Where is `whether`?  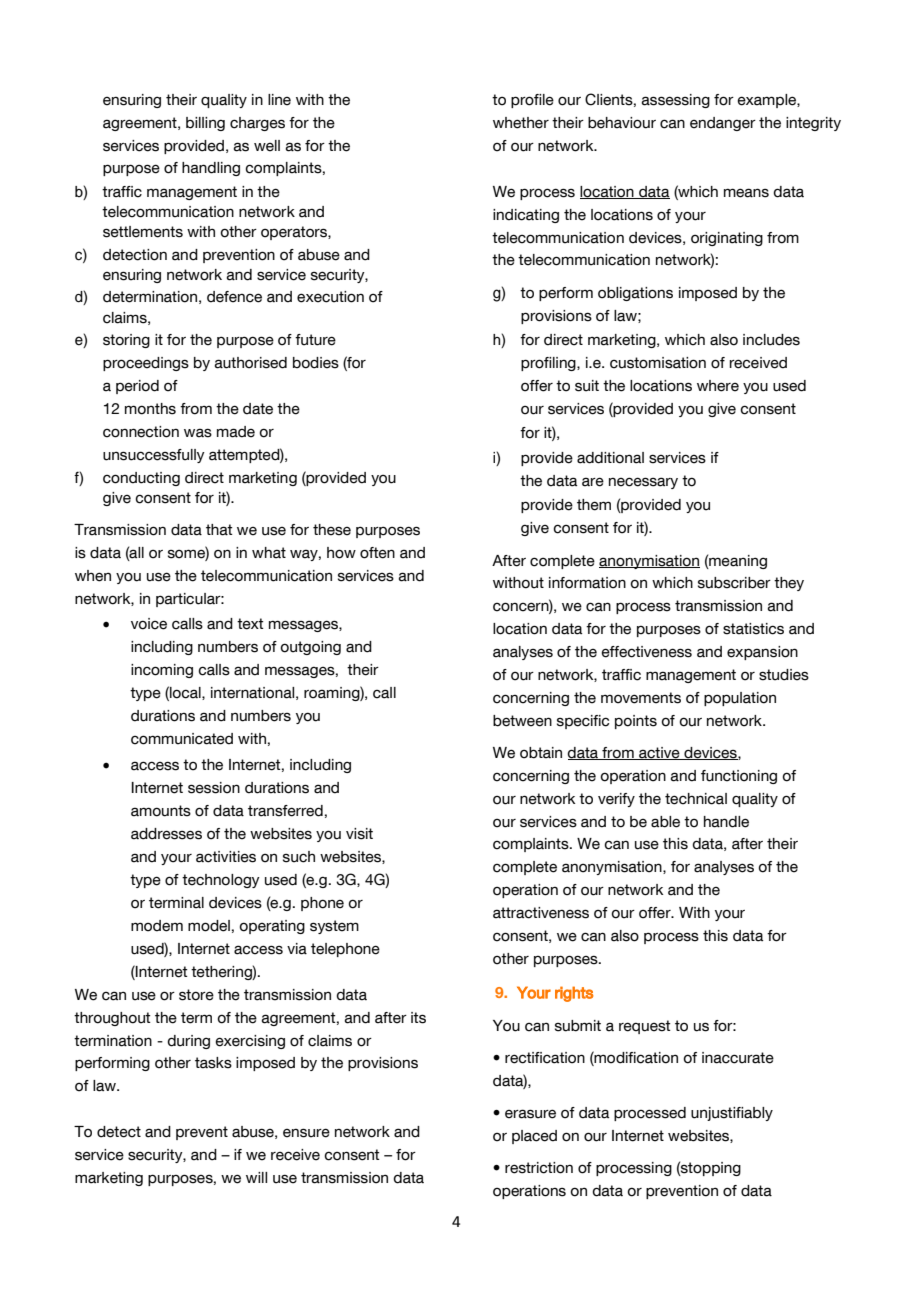 whether is located at coordinates (521, 123).
